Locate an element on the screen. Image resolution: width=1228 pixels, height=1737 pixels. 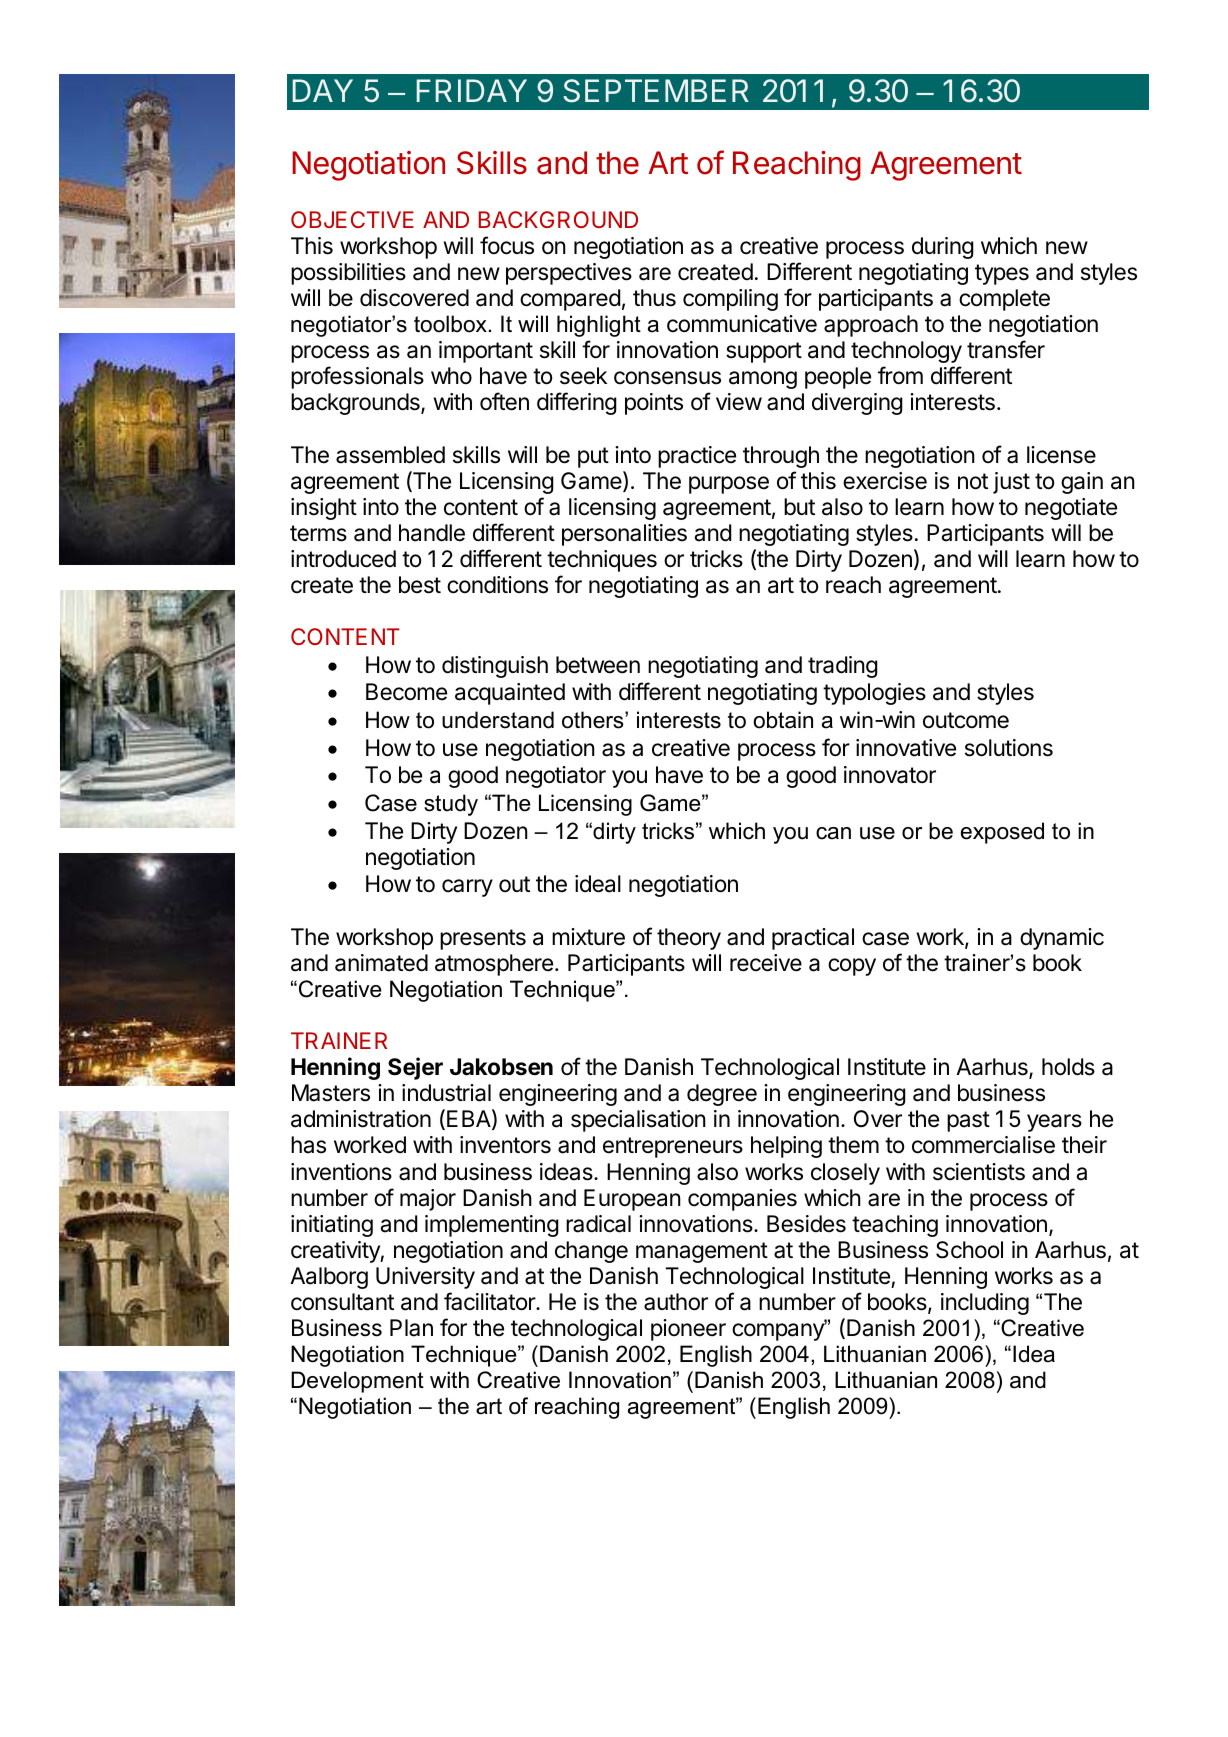
dynamic is located at coordinates (1062, 939).
